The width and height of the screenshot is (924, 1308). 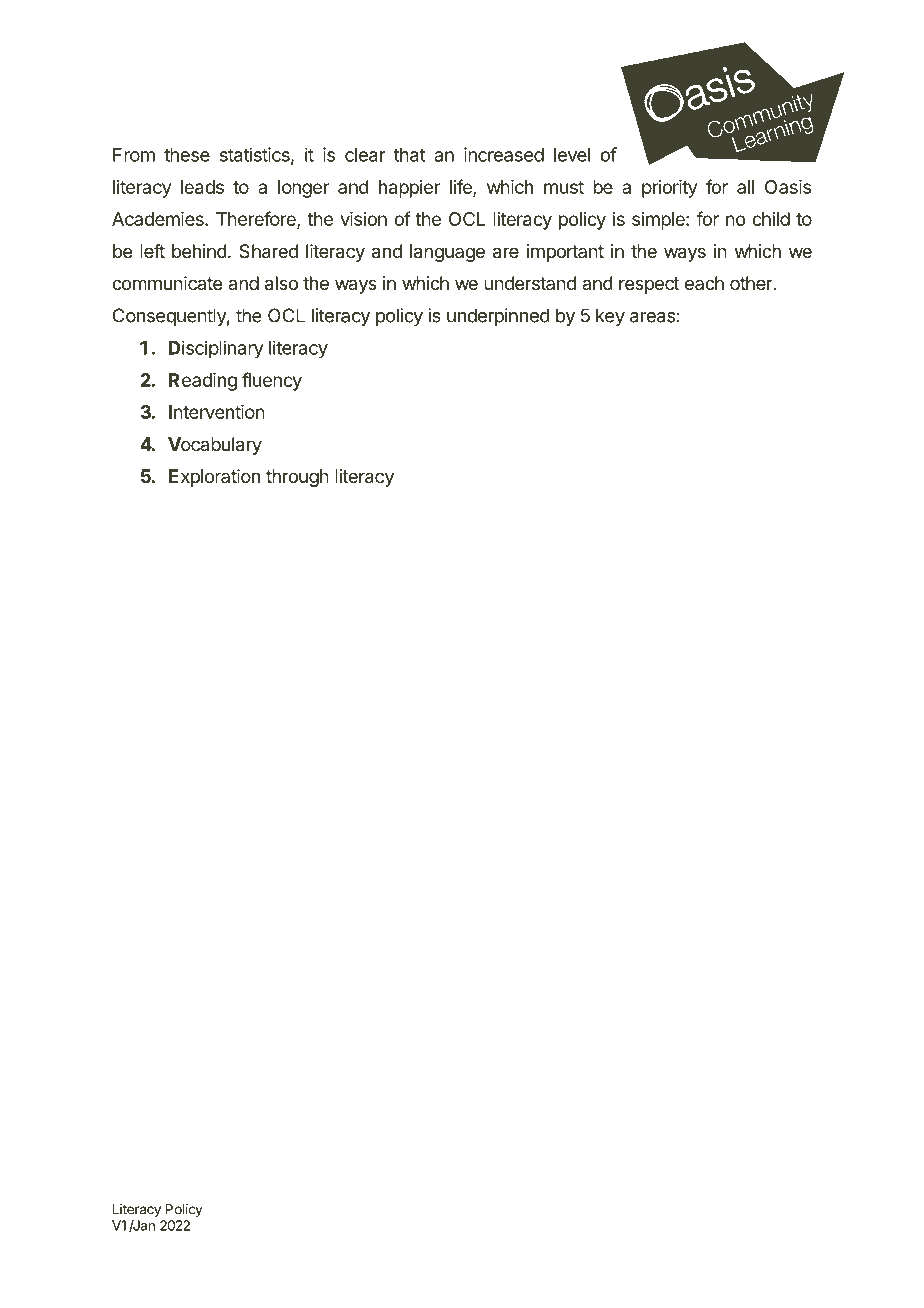 What do you see at coordinates (272, 381) in the screenshot?
I see `fluency` at bounding box center [272, 381].
